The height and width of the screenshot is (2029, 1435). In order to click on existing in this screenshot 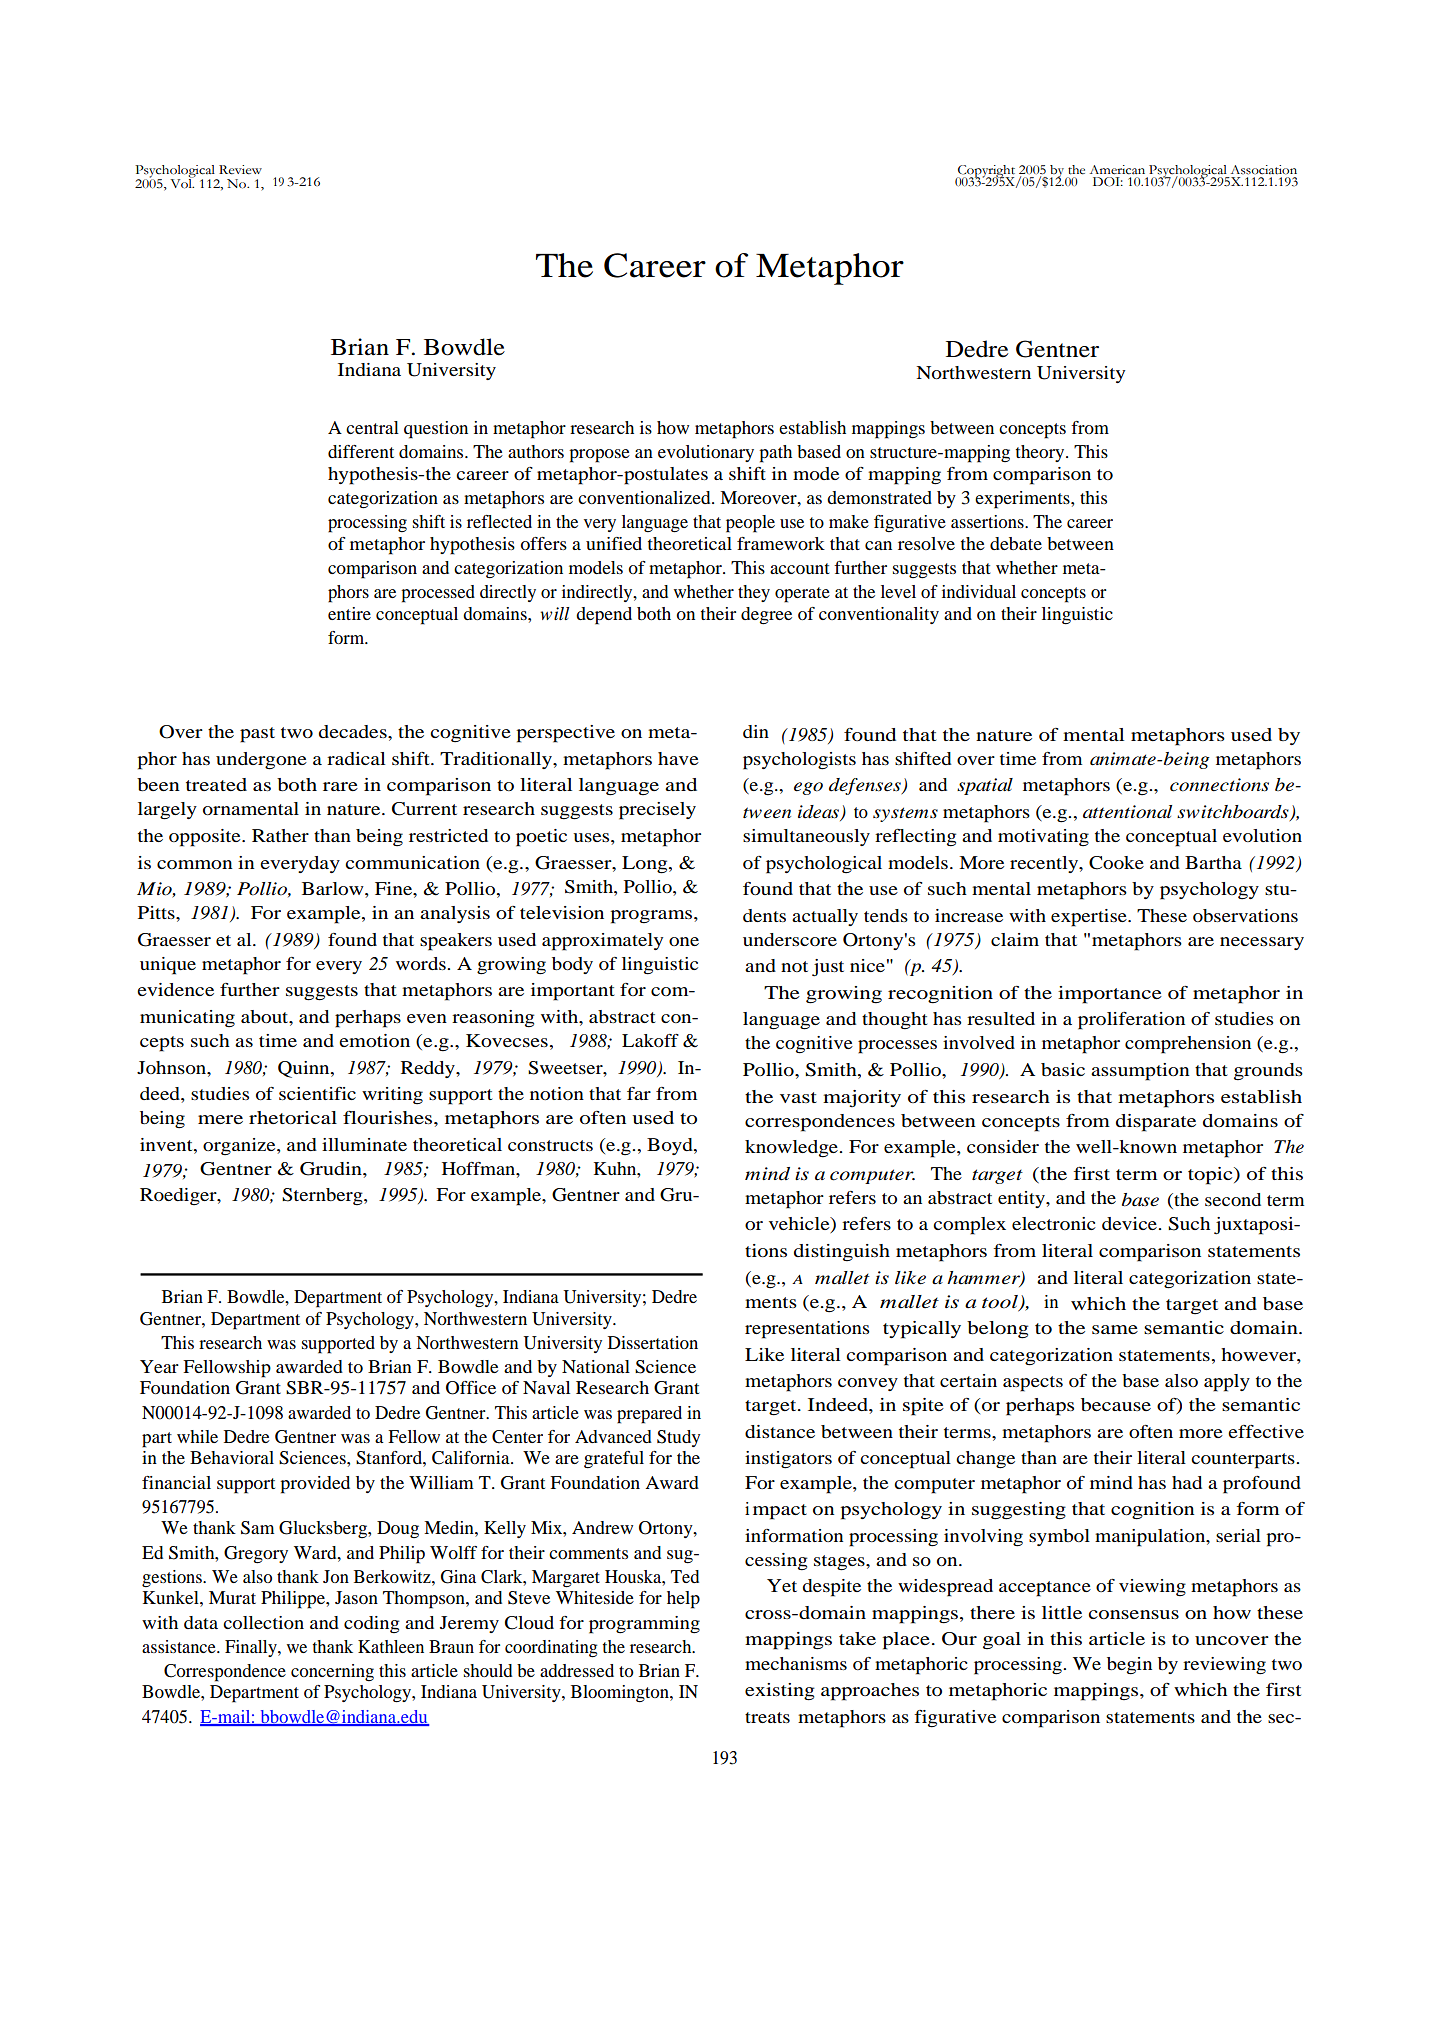, I will do `click(780, 1692)`.
